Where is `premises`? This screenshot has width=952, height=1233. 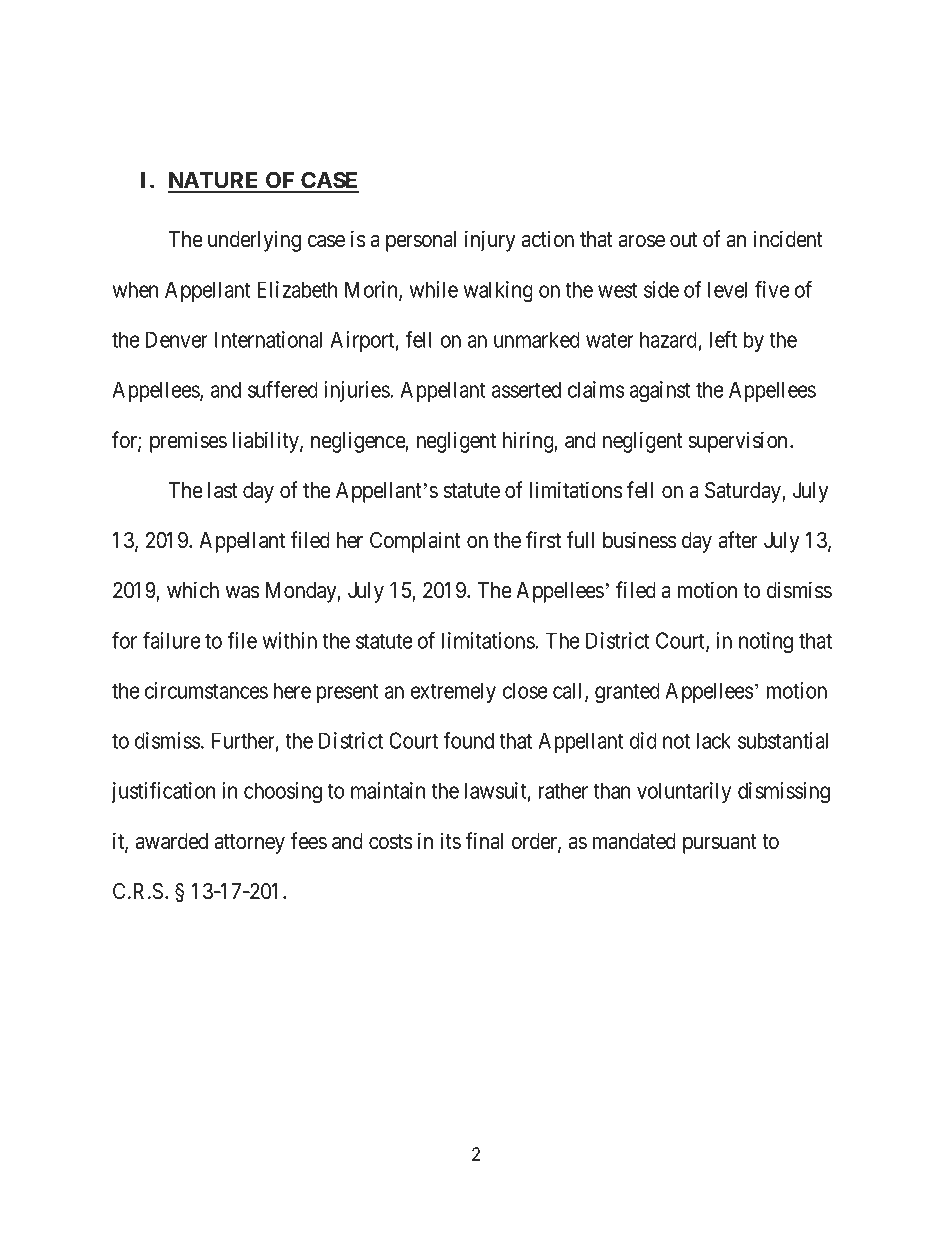
premises is located at coordinates (188, 442).
